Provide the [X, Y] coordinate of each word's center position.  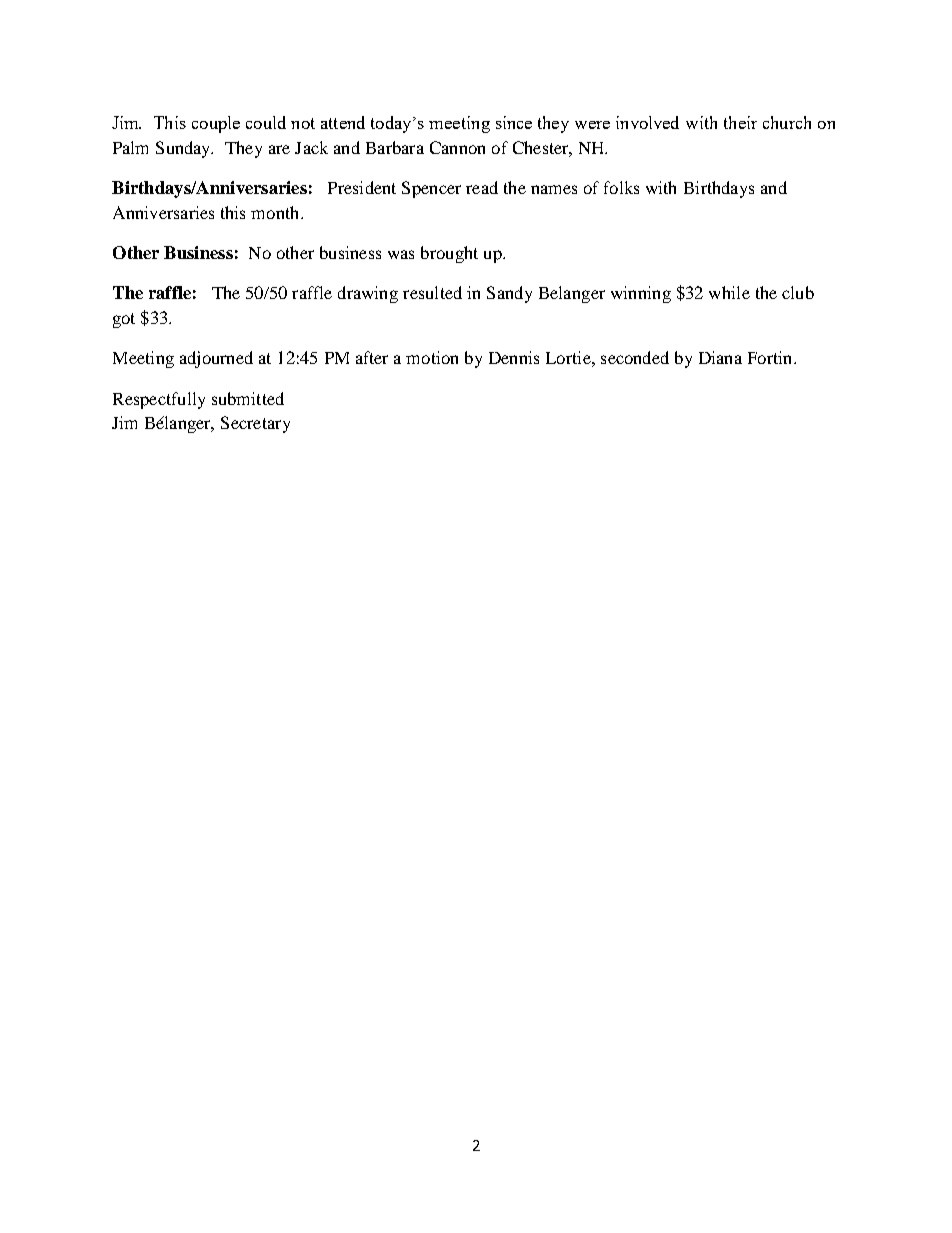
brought [449, 254]
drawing [368, 294]
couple [216, 124]
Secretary [255, 424]
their [740, 122]
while [729, 292]
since [514, 122]
